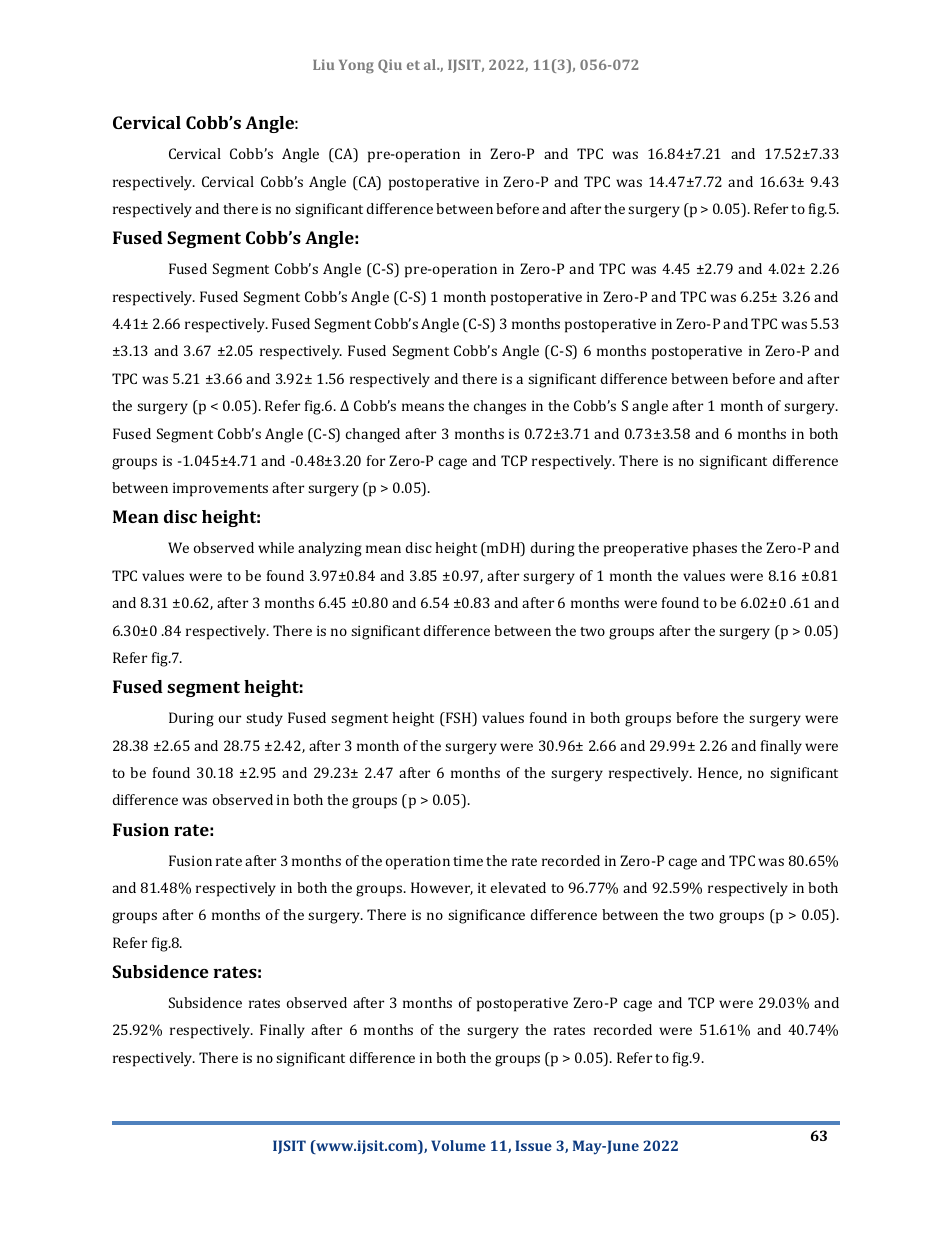 This screenshot has width=952, height=1233. I want to click on changes, so click(500, 407).
